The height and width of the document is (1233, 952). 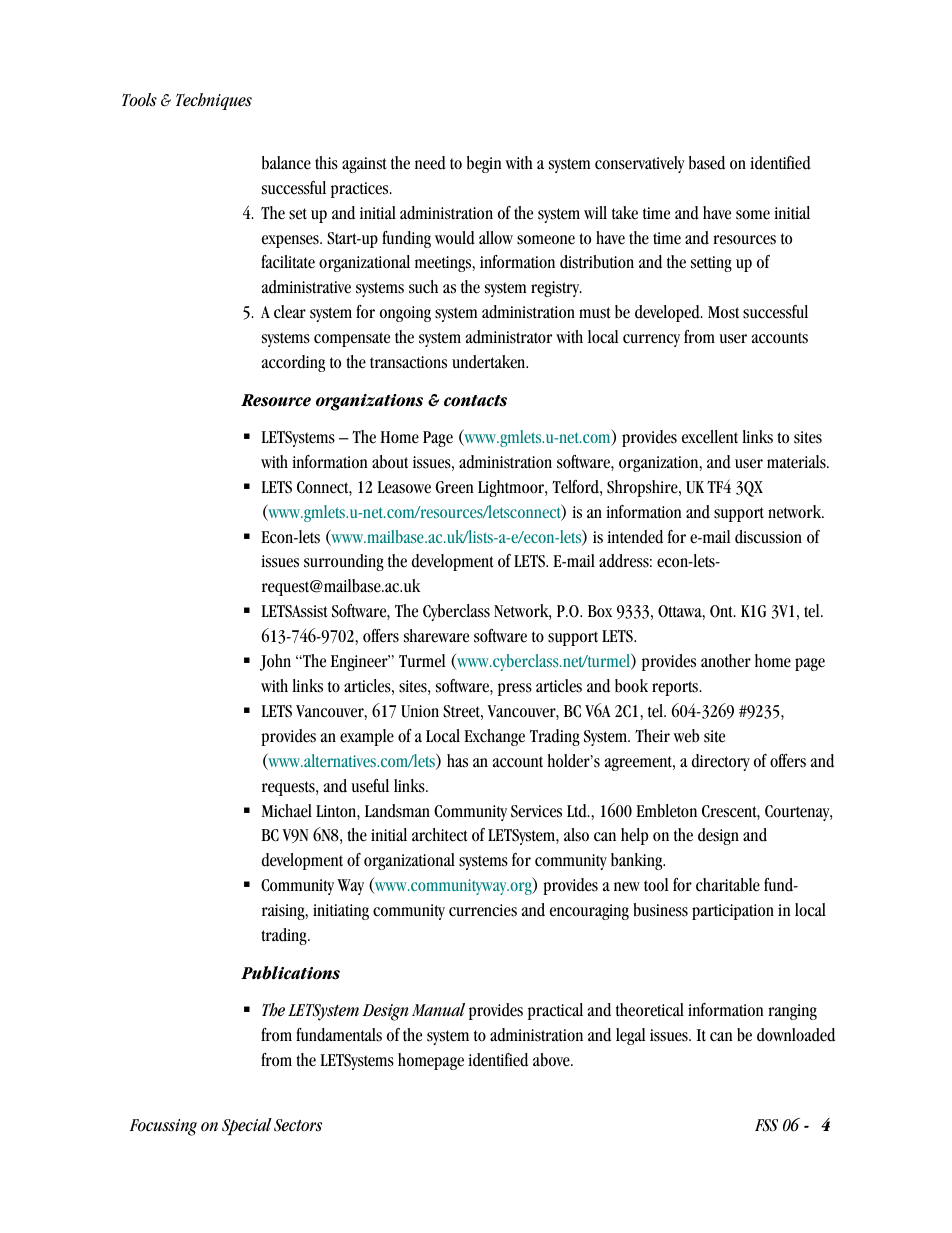 What do you see at coordinates (710, 437) in the document?
I see `excellent` at bounding box center [710, 437].
